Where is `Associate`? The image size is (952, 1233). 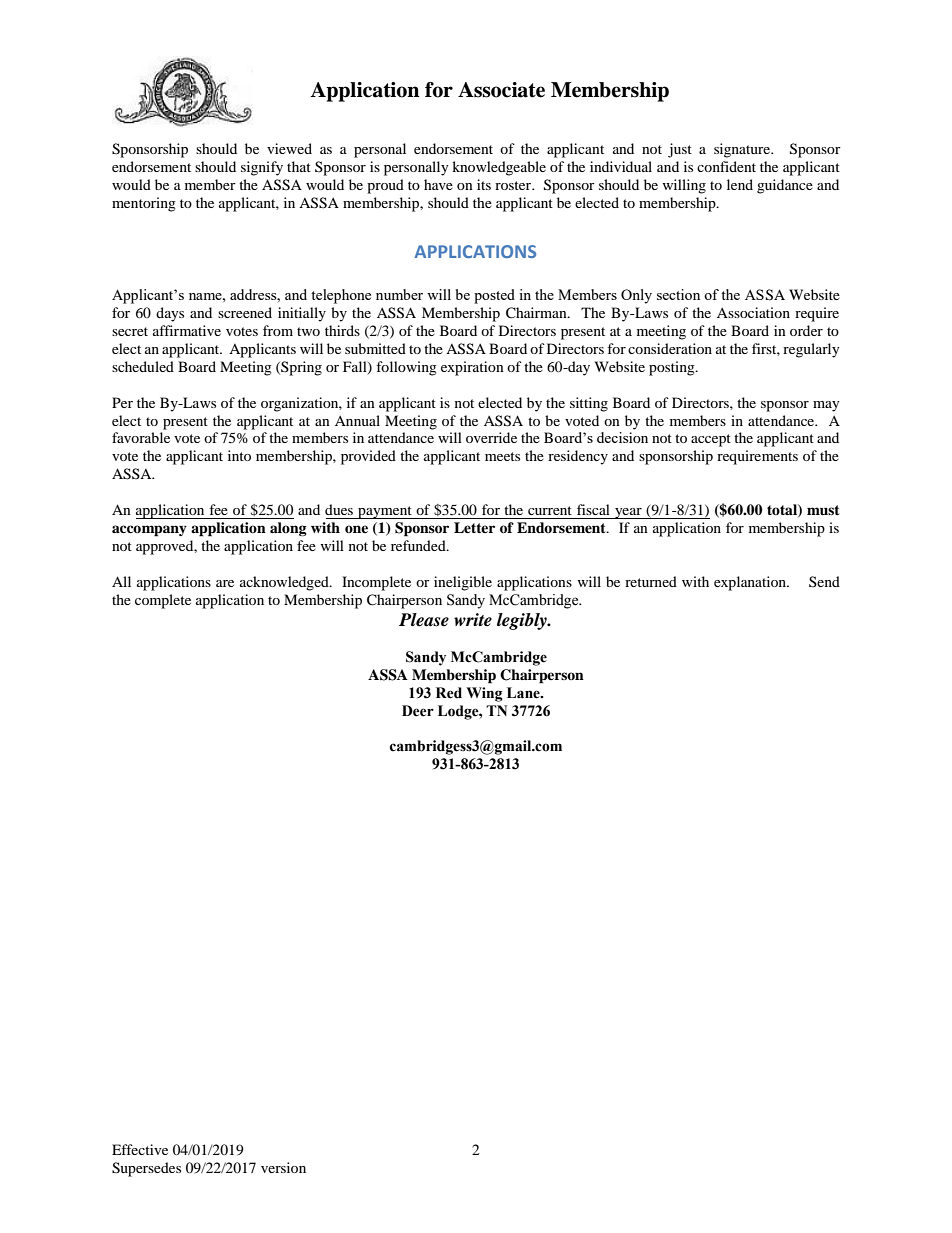
Associate is located at coordinates (501, 90).
